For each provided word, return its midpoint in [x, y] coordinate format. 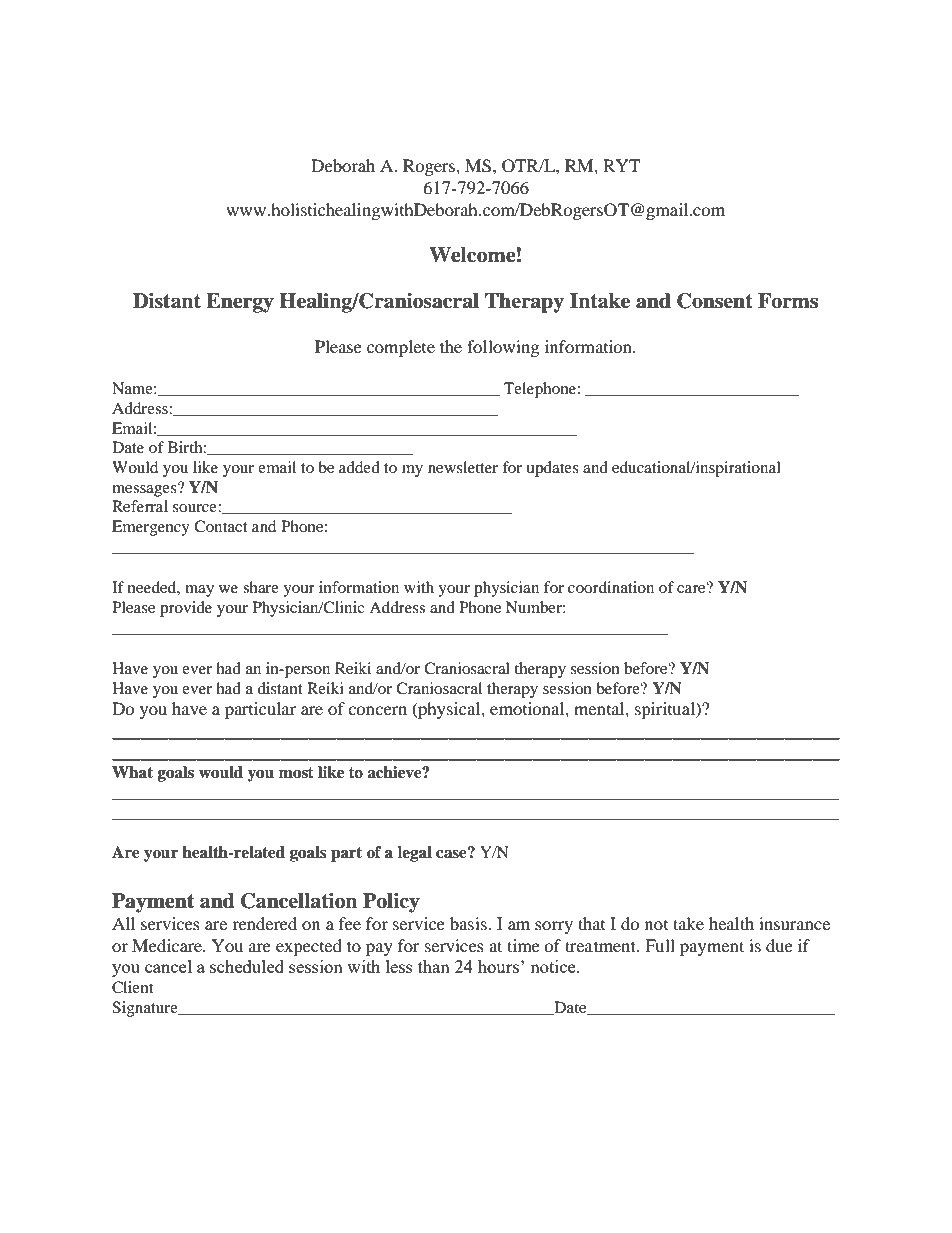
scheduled [247, 966]
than [434, 966]
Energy [240, 303]
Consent [715, 301]
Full [660, 945]
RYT [621, 165]
